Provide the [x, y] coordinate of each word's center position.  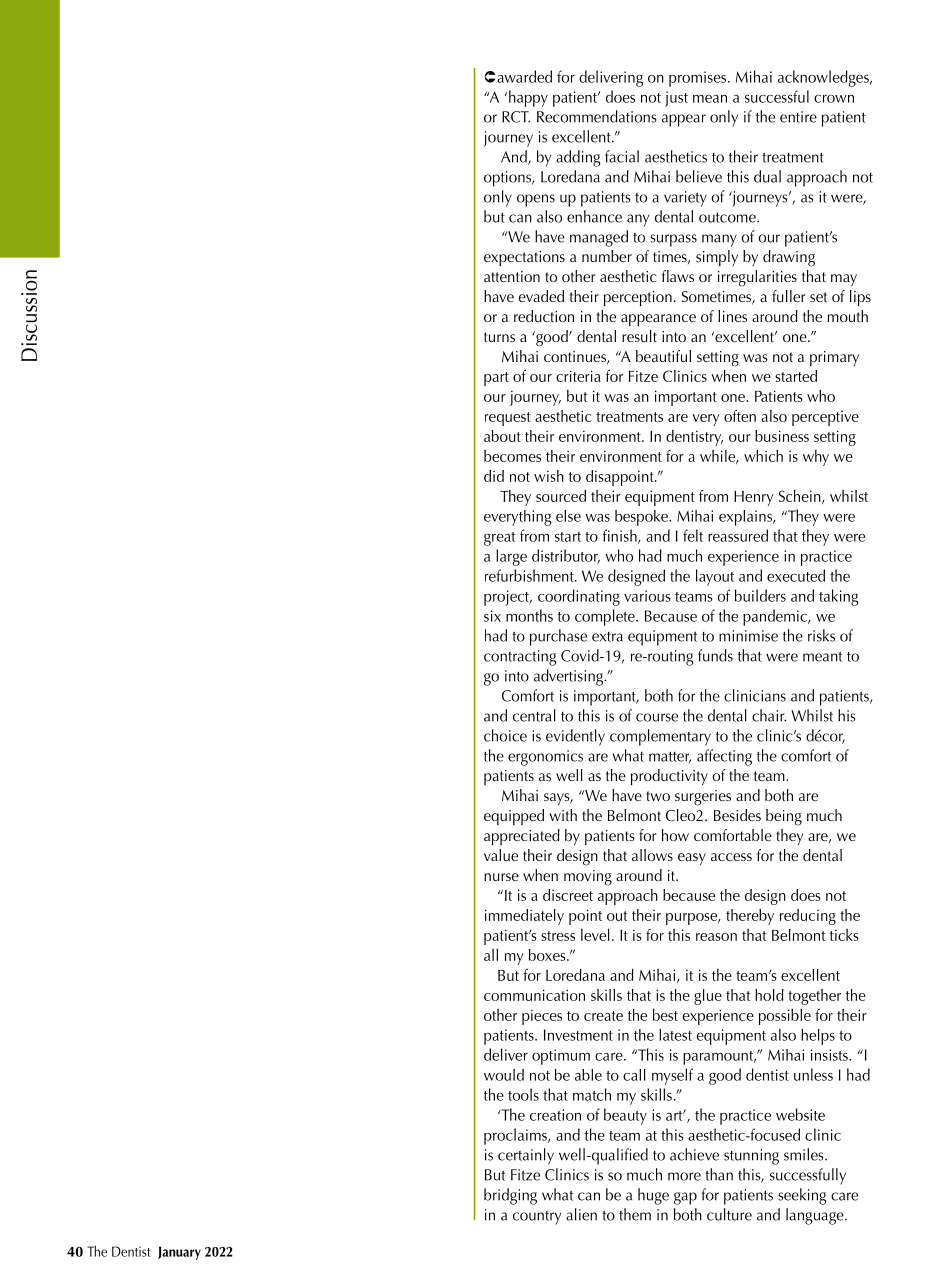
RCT [516, 117]
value [501, 855]
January [179, 1253]
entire [798, 117]
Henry [754, 498]
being [784, 817]
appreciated [522, 837]
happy [528, 98]
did [494, 476]
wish [549, 476]
